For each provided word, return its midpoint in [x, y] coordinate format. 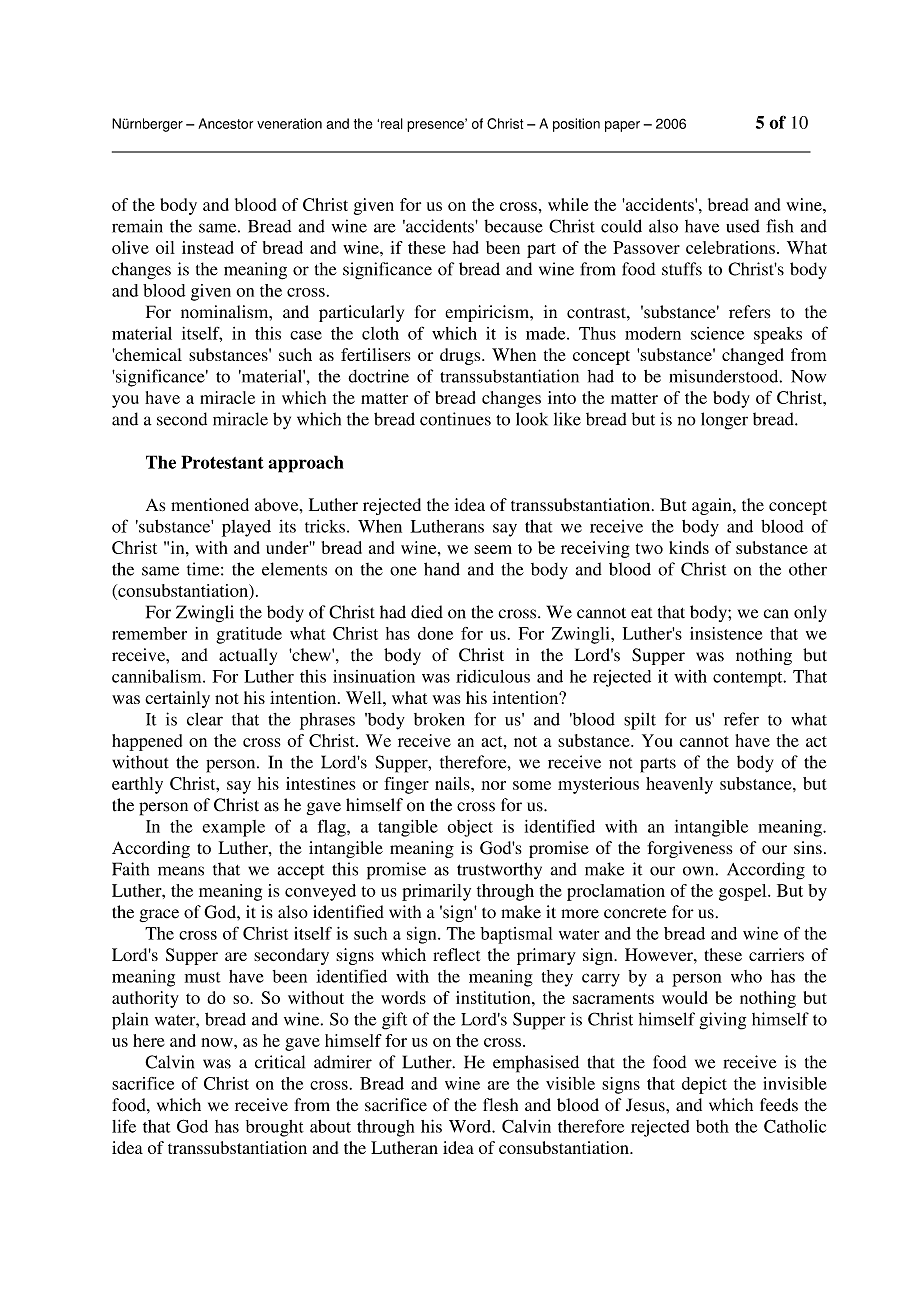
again [713, 506]
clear [205, 719]
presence [436, 125]
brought [275, 1128]
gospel [744, 892]
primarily [436, 892]
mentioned [210, 504]
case [306, 335]
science [717, 333]
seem [493, 549]
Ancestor [225, 123]
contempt [749, 679]
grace [159, 915]
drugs [461, 356]
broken [439, 719]
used [743, 226]
